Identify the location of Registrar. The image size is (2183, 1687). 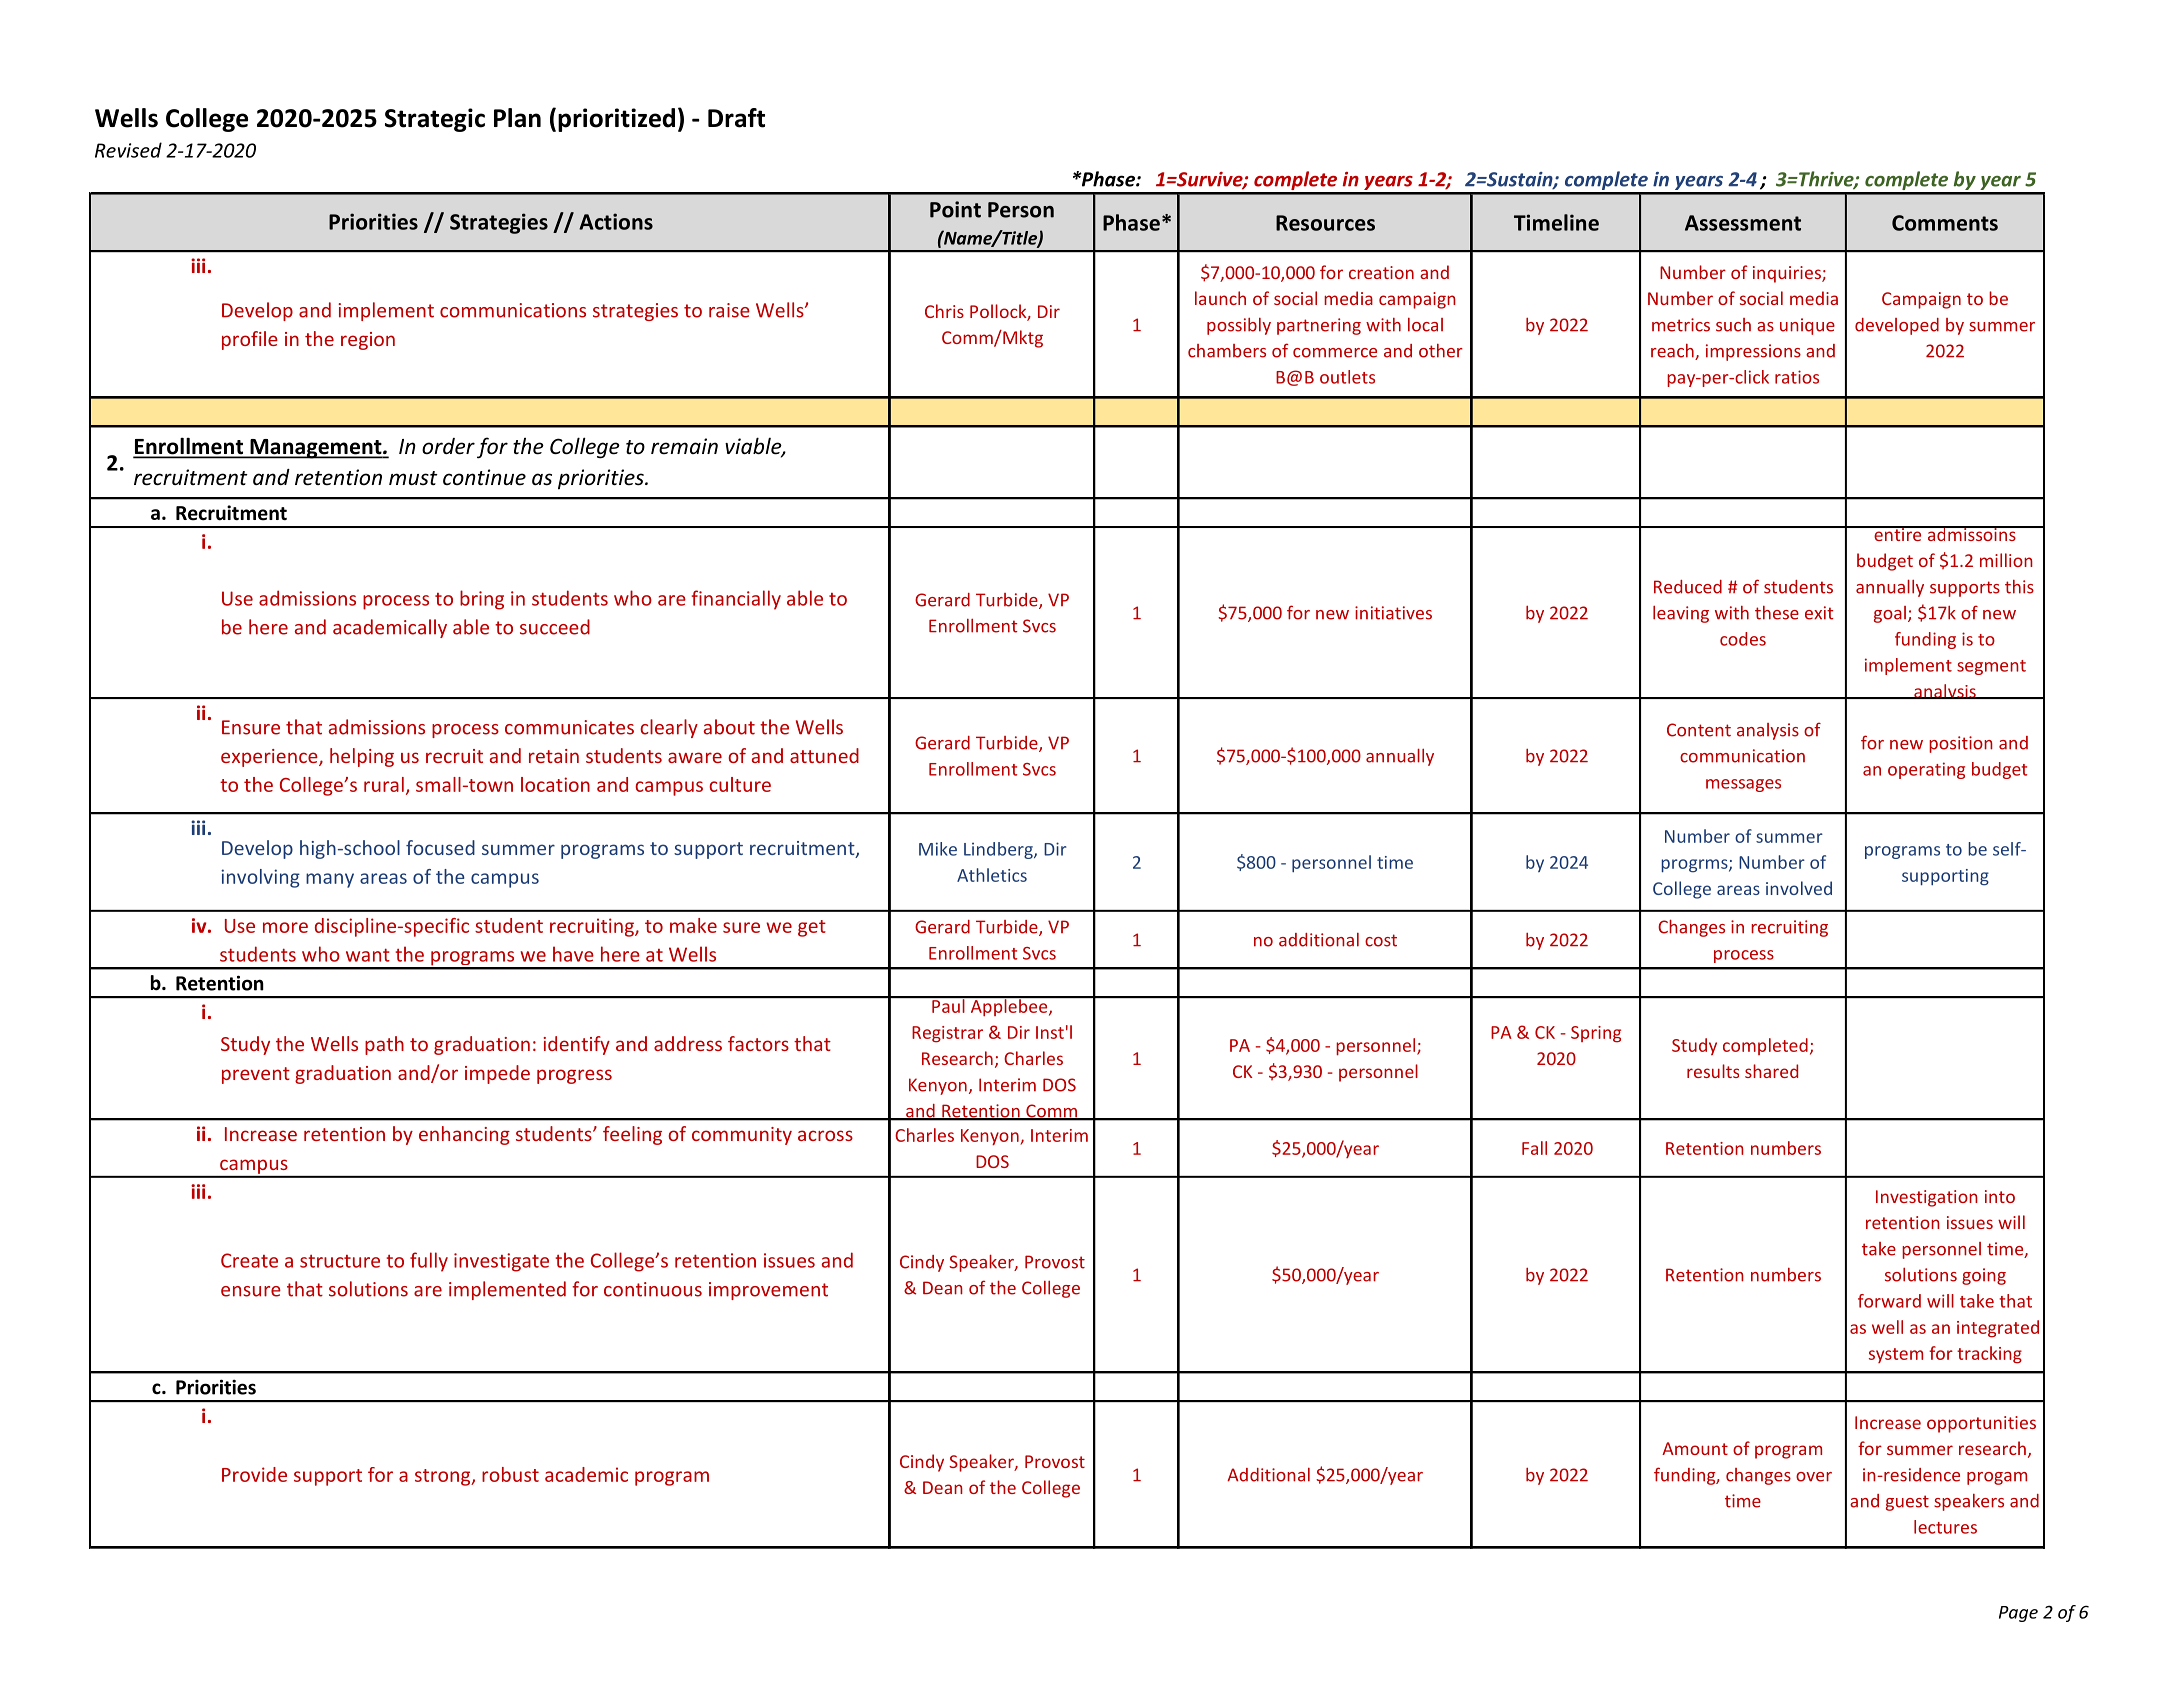
(947, 1034).
